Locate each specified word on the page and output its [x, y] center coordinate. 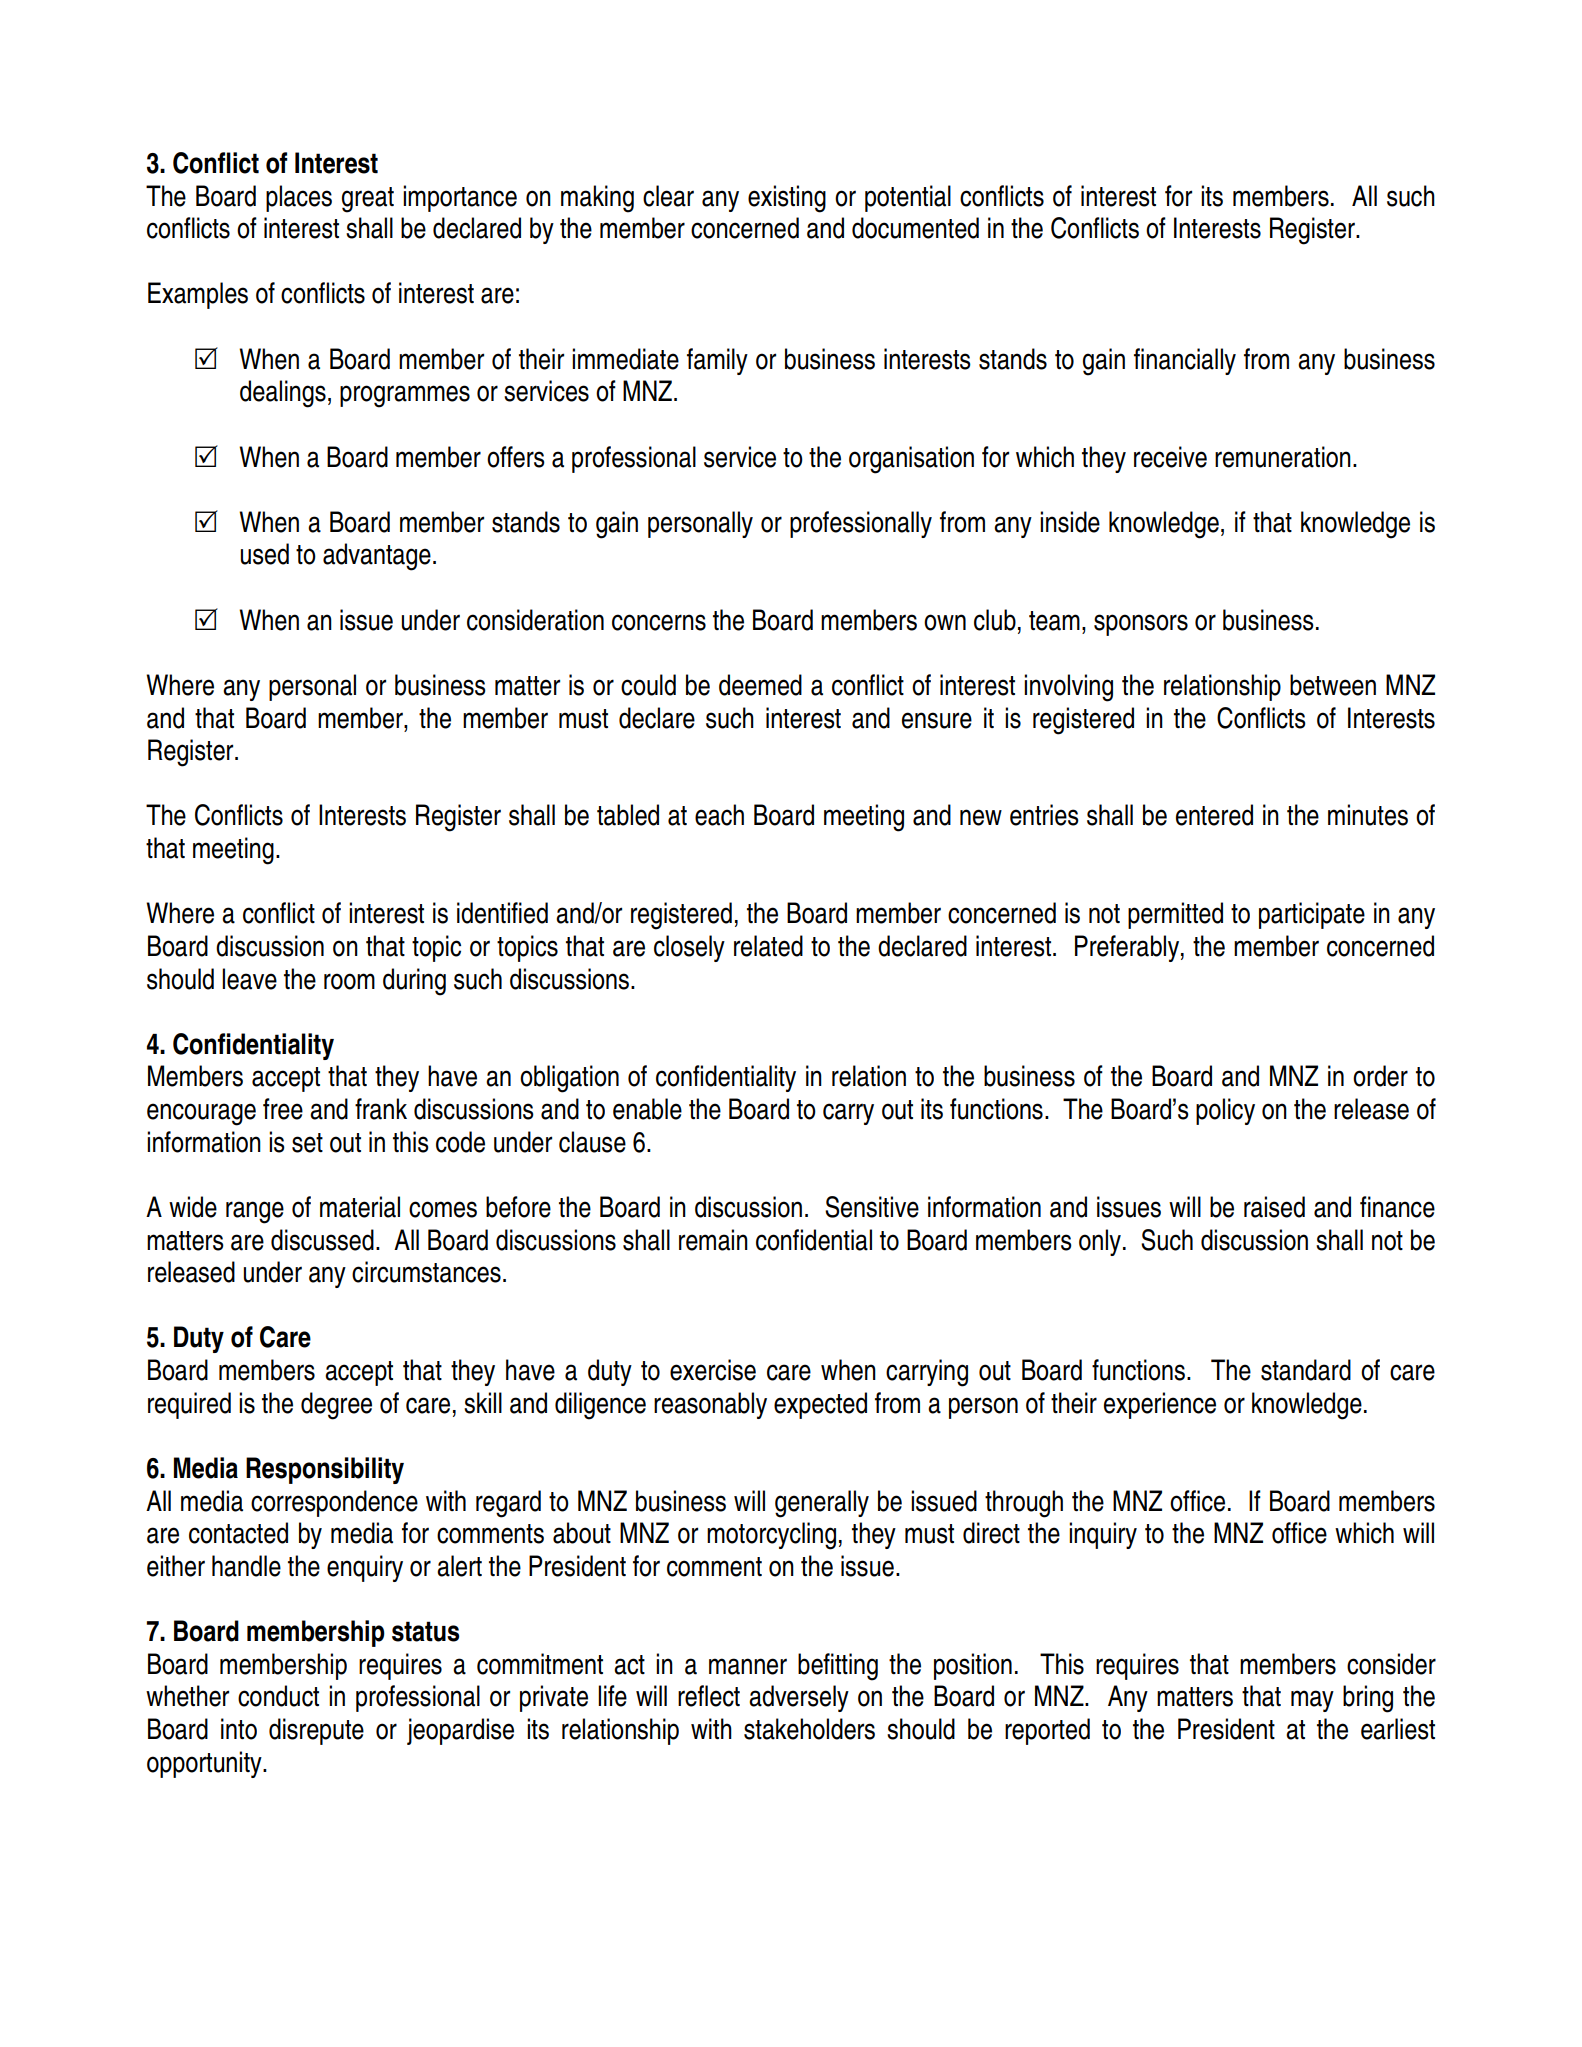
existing [787, 199]
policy [1225, 1111]
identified [502, 913]
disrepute [316, 1731]
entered [1214, 815]
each [719, 815]
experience [1160, 1405]
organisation [911, 460]
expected [820, 1405]
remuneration [1283, 457]
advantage [377, 557]
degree [336, 1406]
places [299, 198]
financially [1185, 361]
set [307, 1143]
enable [647, 1109]
